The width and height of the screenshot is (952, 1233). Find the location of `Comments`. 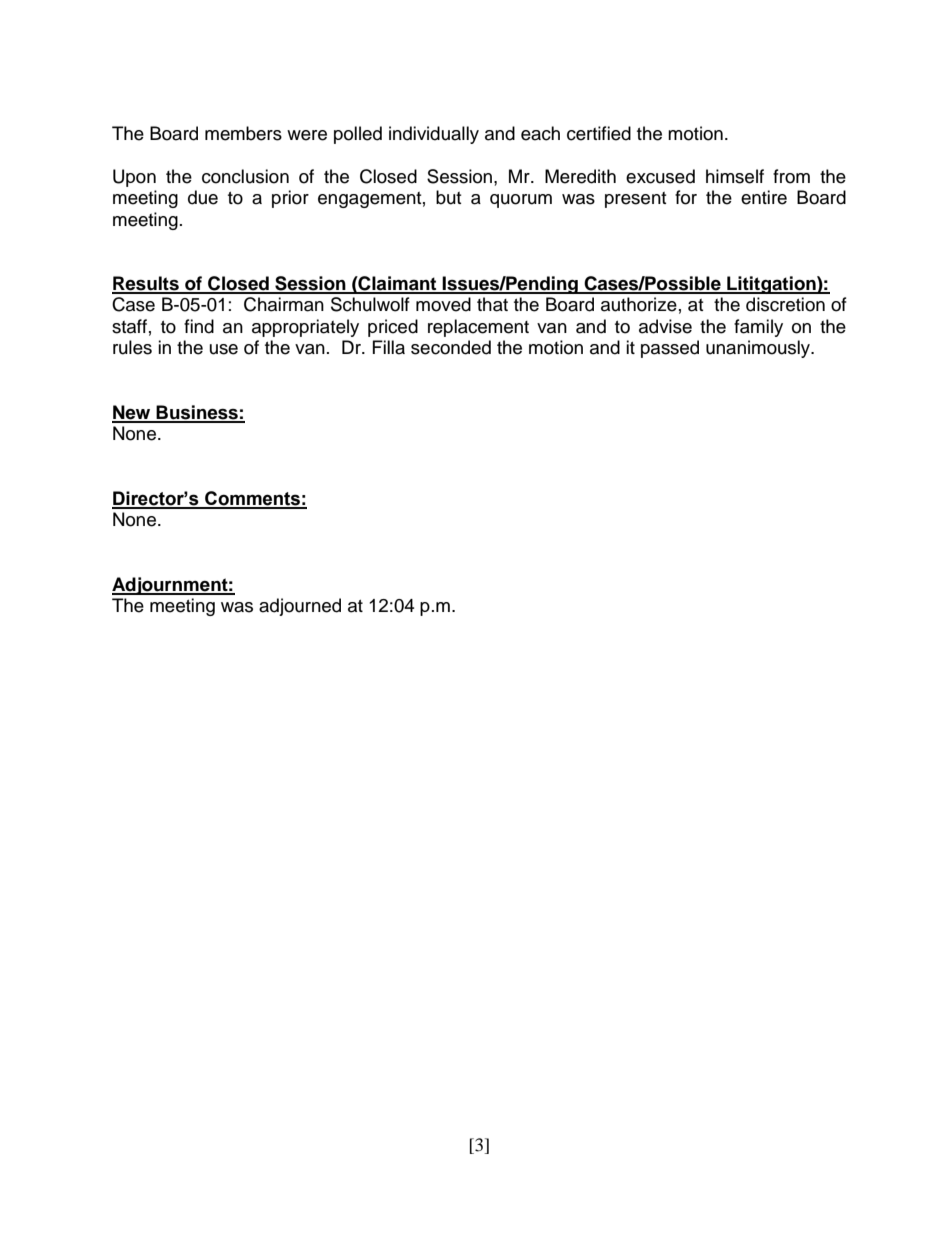

Comments is located at coordinates (252, 499).
